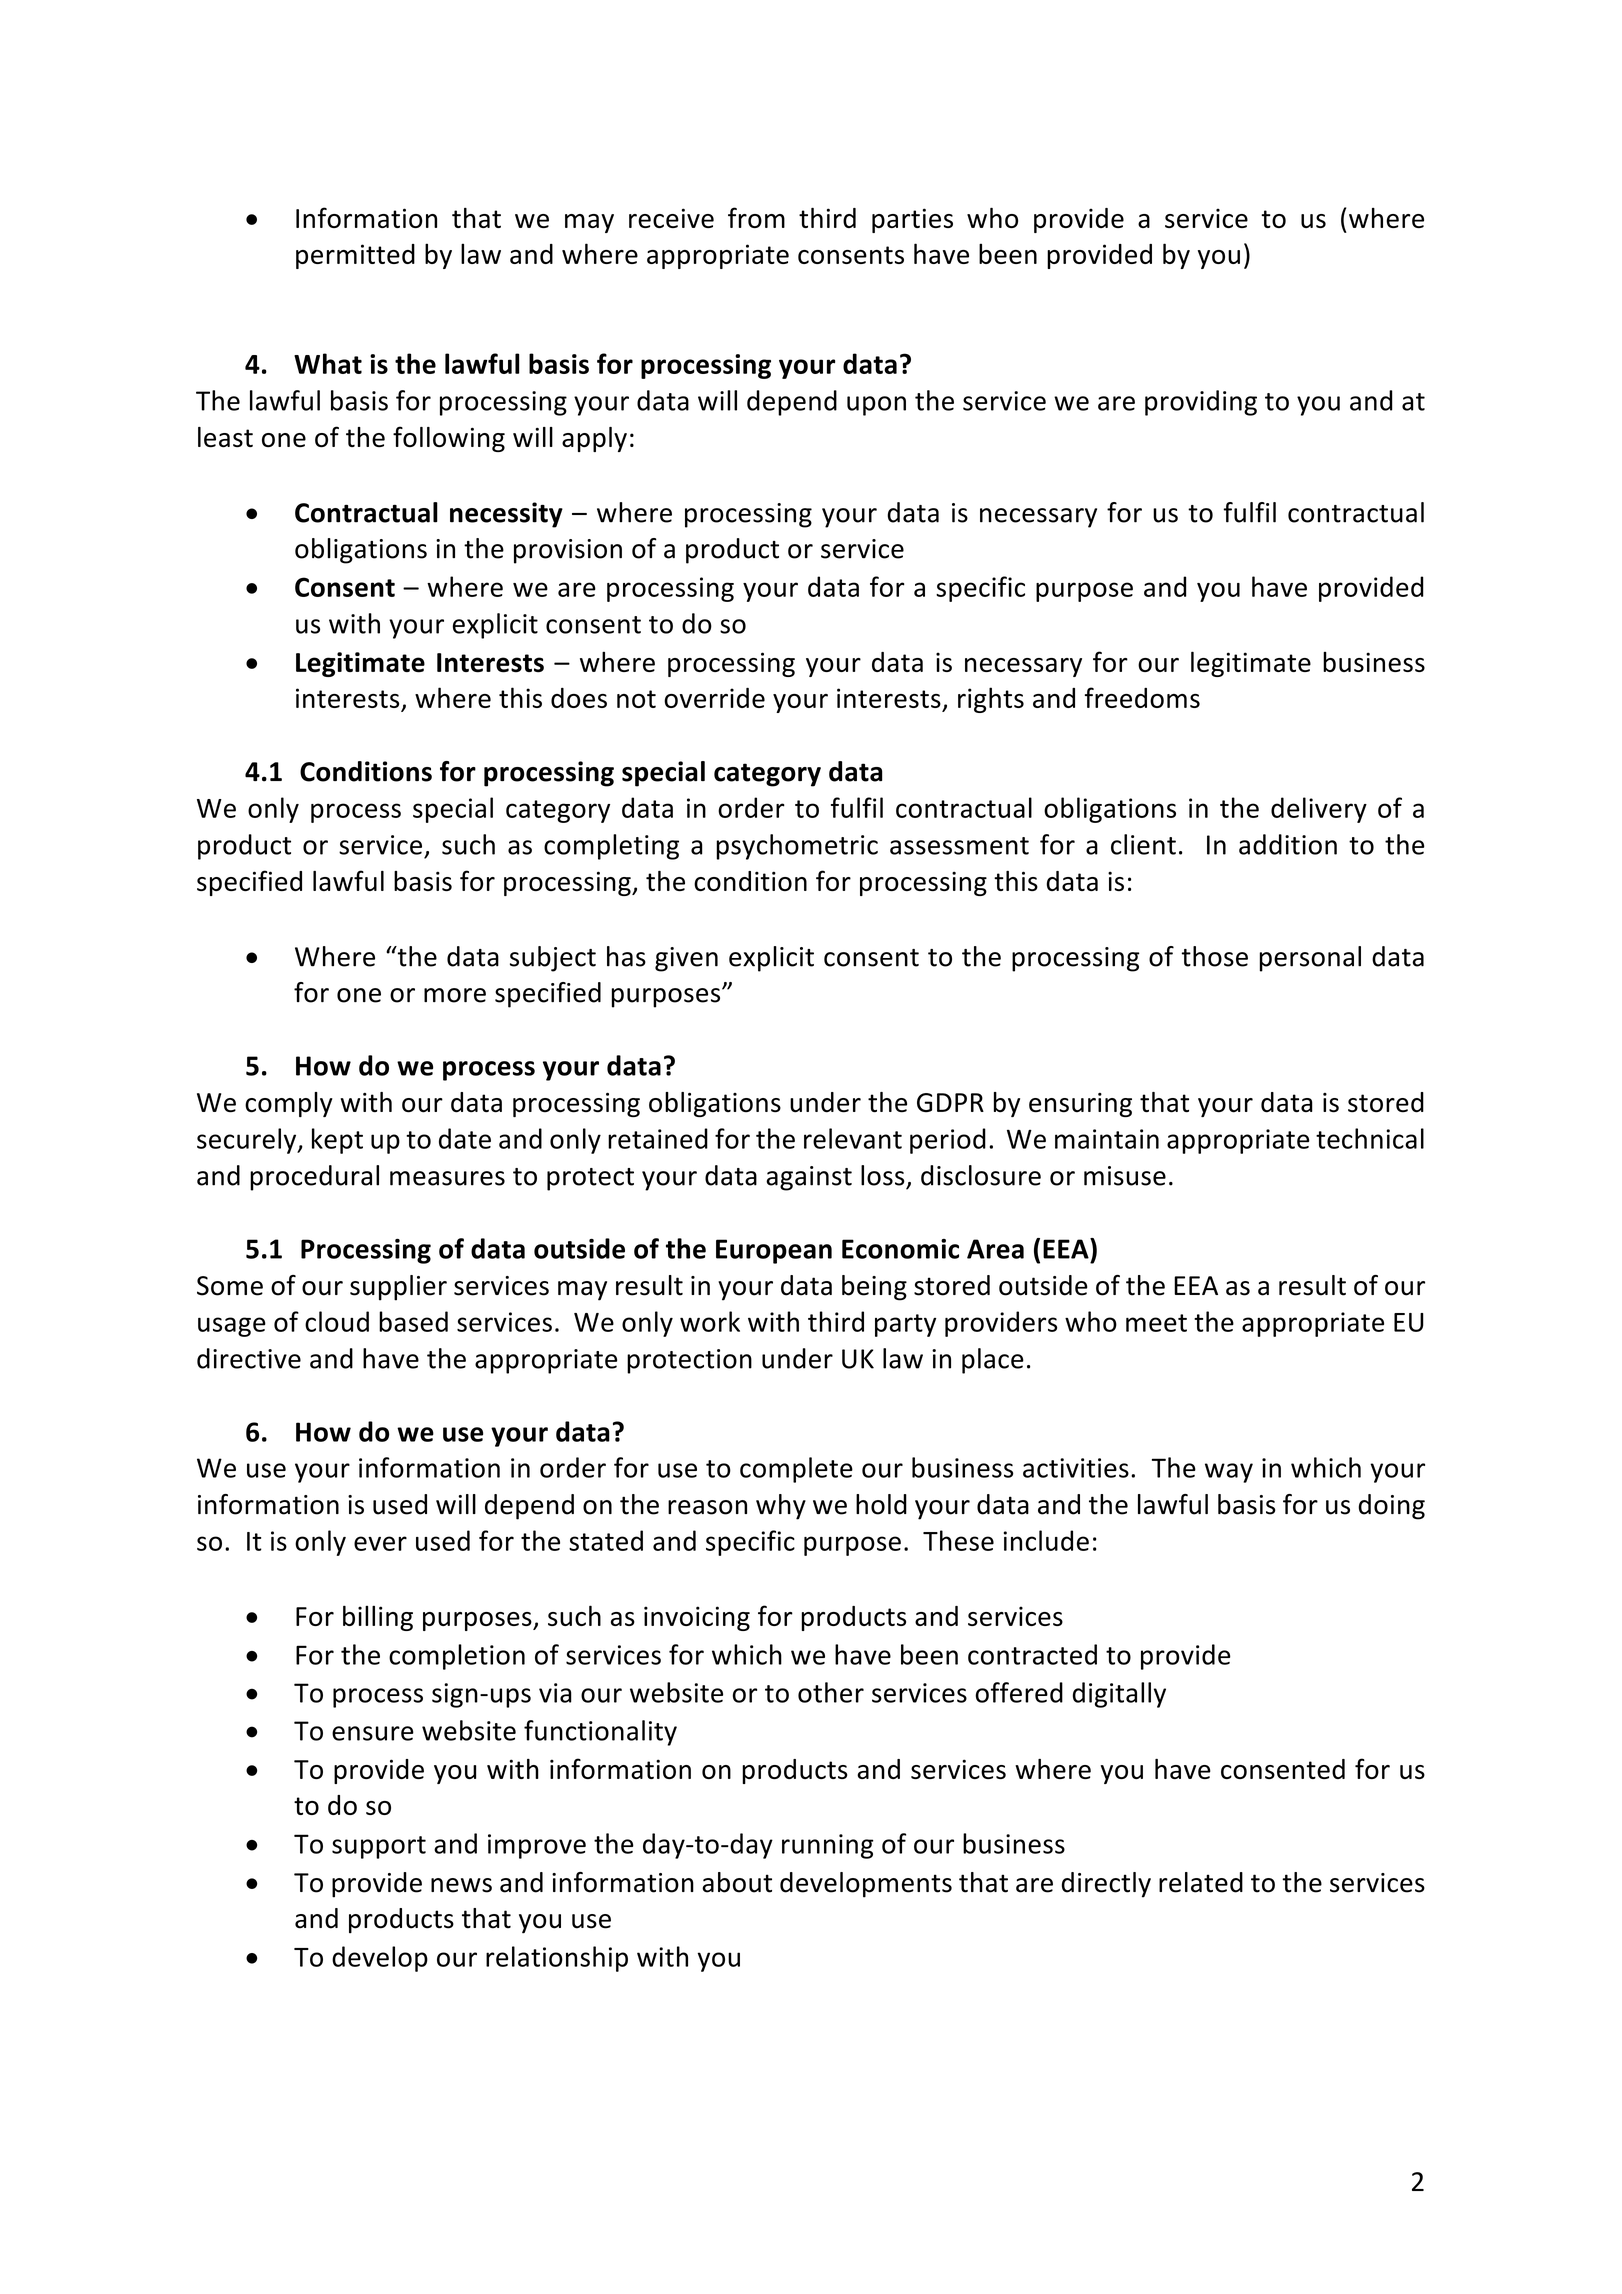  I want to click on support, so click(379, 1847).
